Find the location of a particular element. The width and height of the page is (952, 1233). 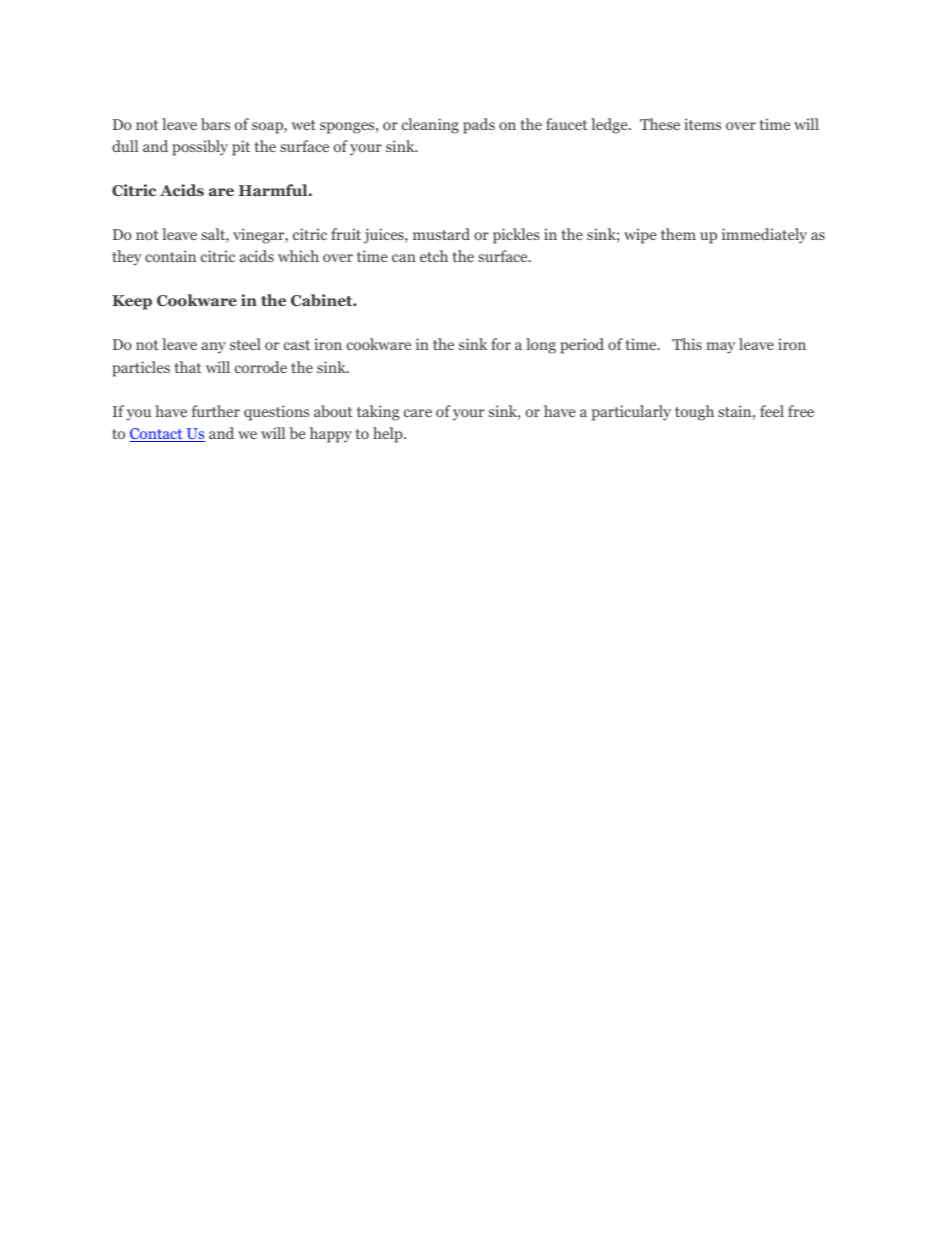

items is located at coordinates (702, 124).
